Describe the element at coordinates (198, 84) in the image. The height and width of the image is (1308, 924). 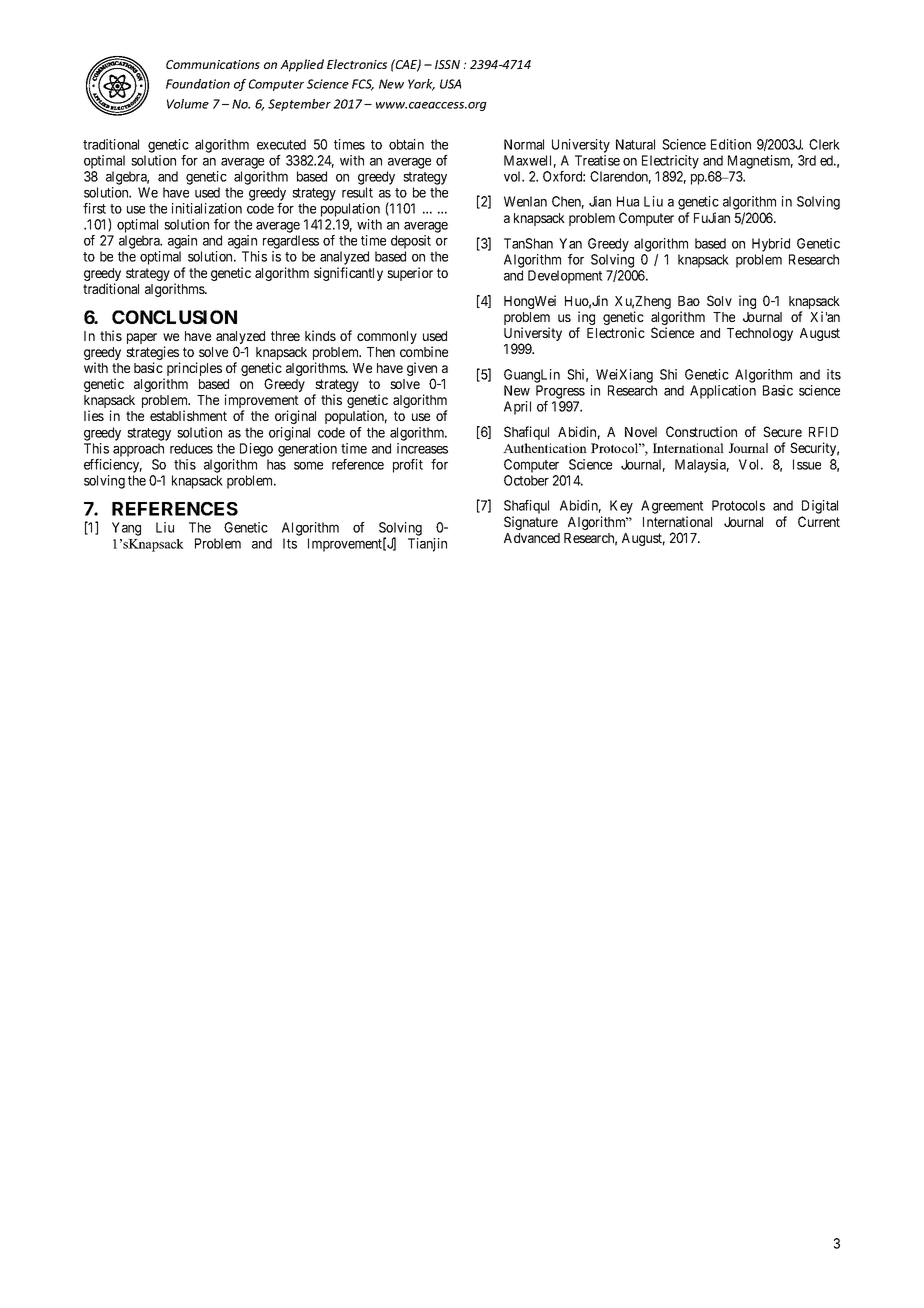
I see `Foundation` at that location.
